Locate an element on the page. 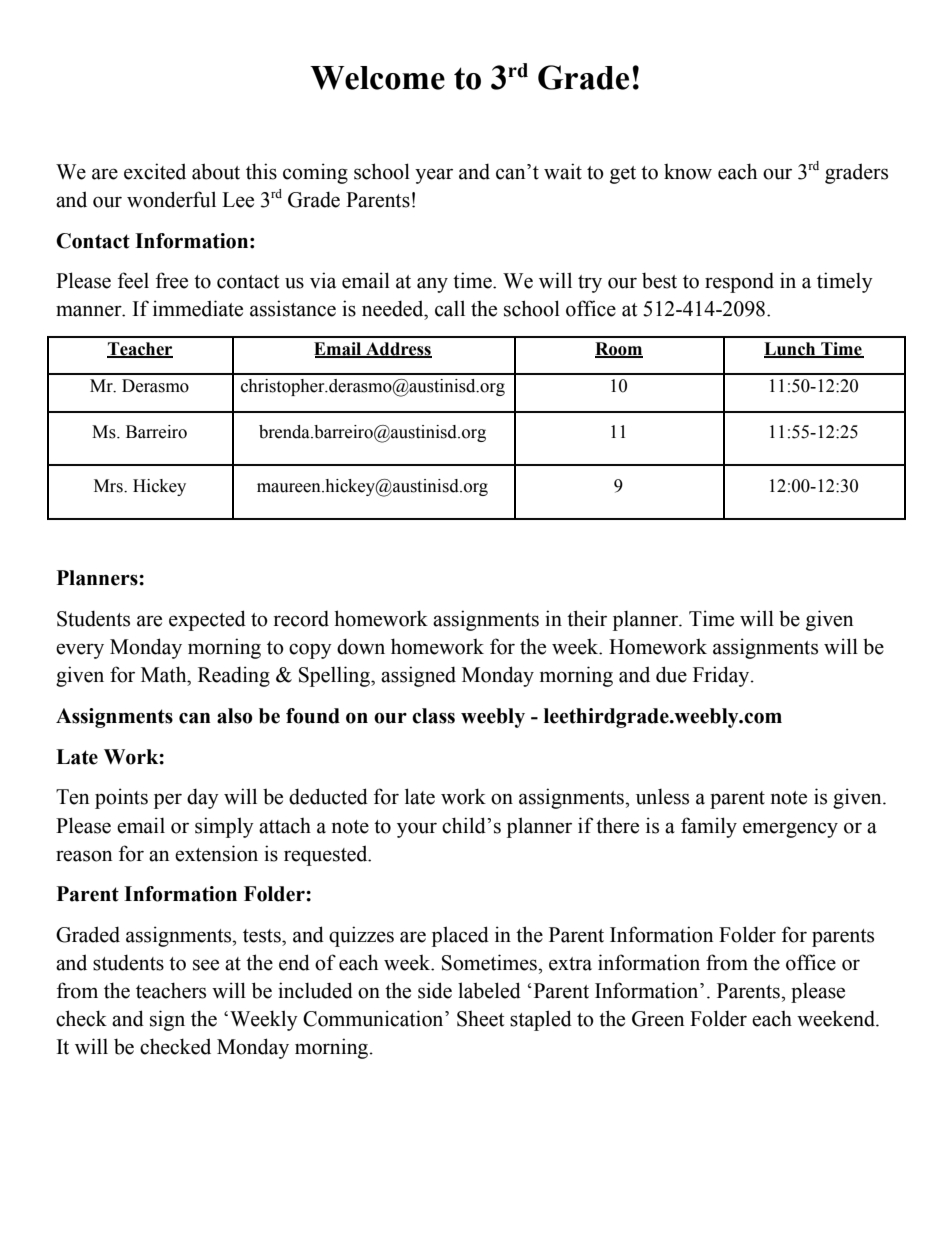 The width and height of the page is (952, 1233). any is located at coordinates (432, 285).
